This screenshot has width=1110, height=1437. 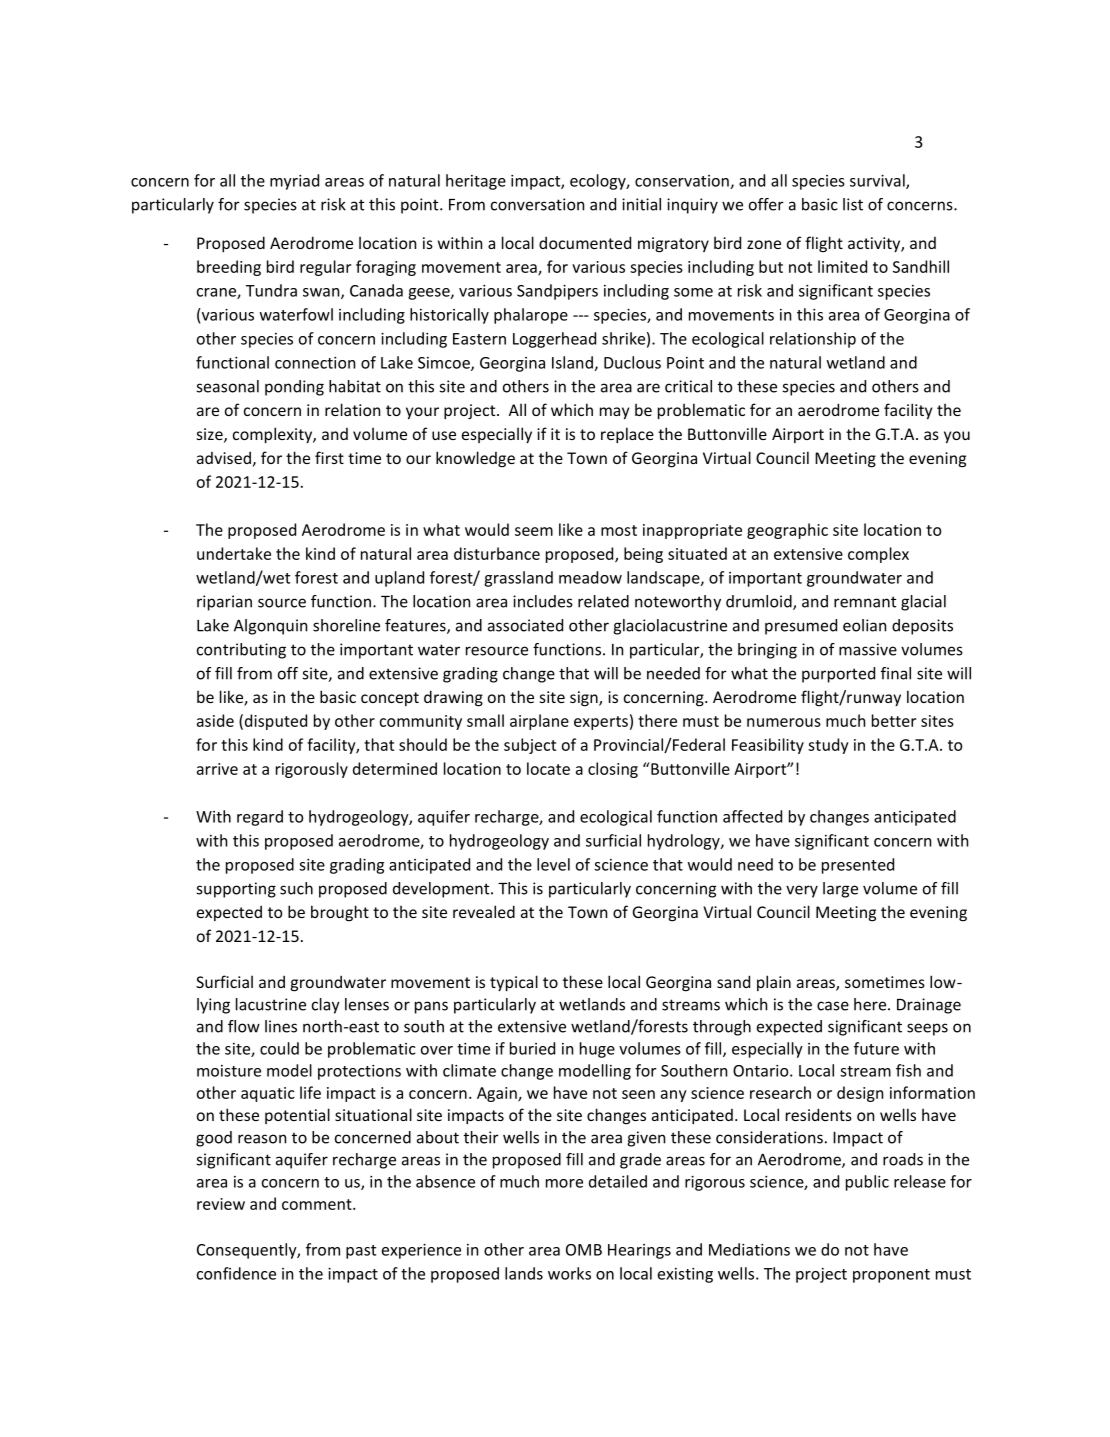 I want to click on level, so click(x=553, y=864).
